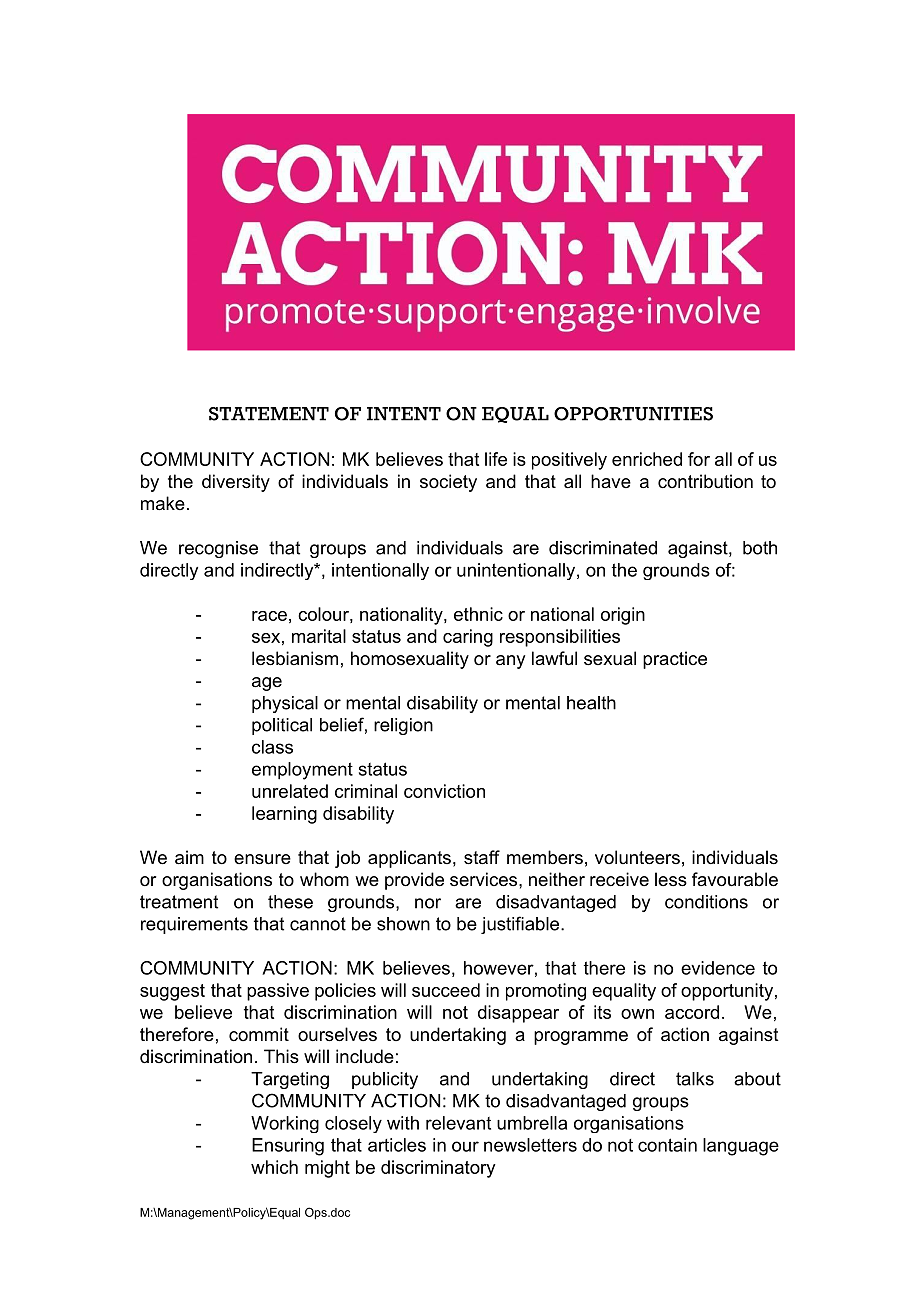 This page has width=924, height=1309. I want to click on conditions, so click(706, 902).
